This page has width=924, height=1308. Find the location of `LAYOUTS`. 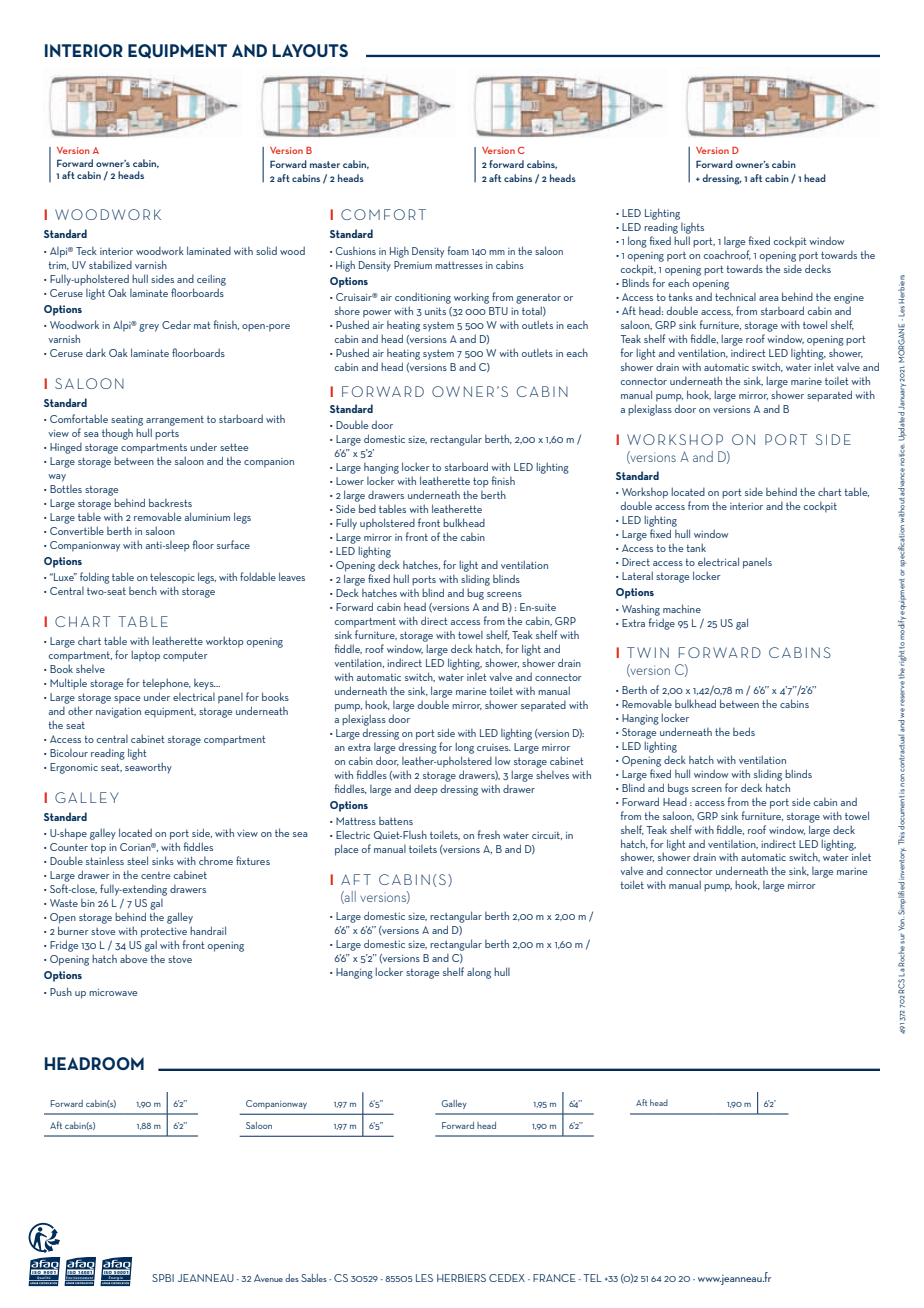

LAYOUTS is located at coordinates (310, 50).
